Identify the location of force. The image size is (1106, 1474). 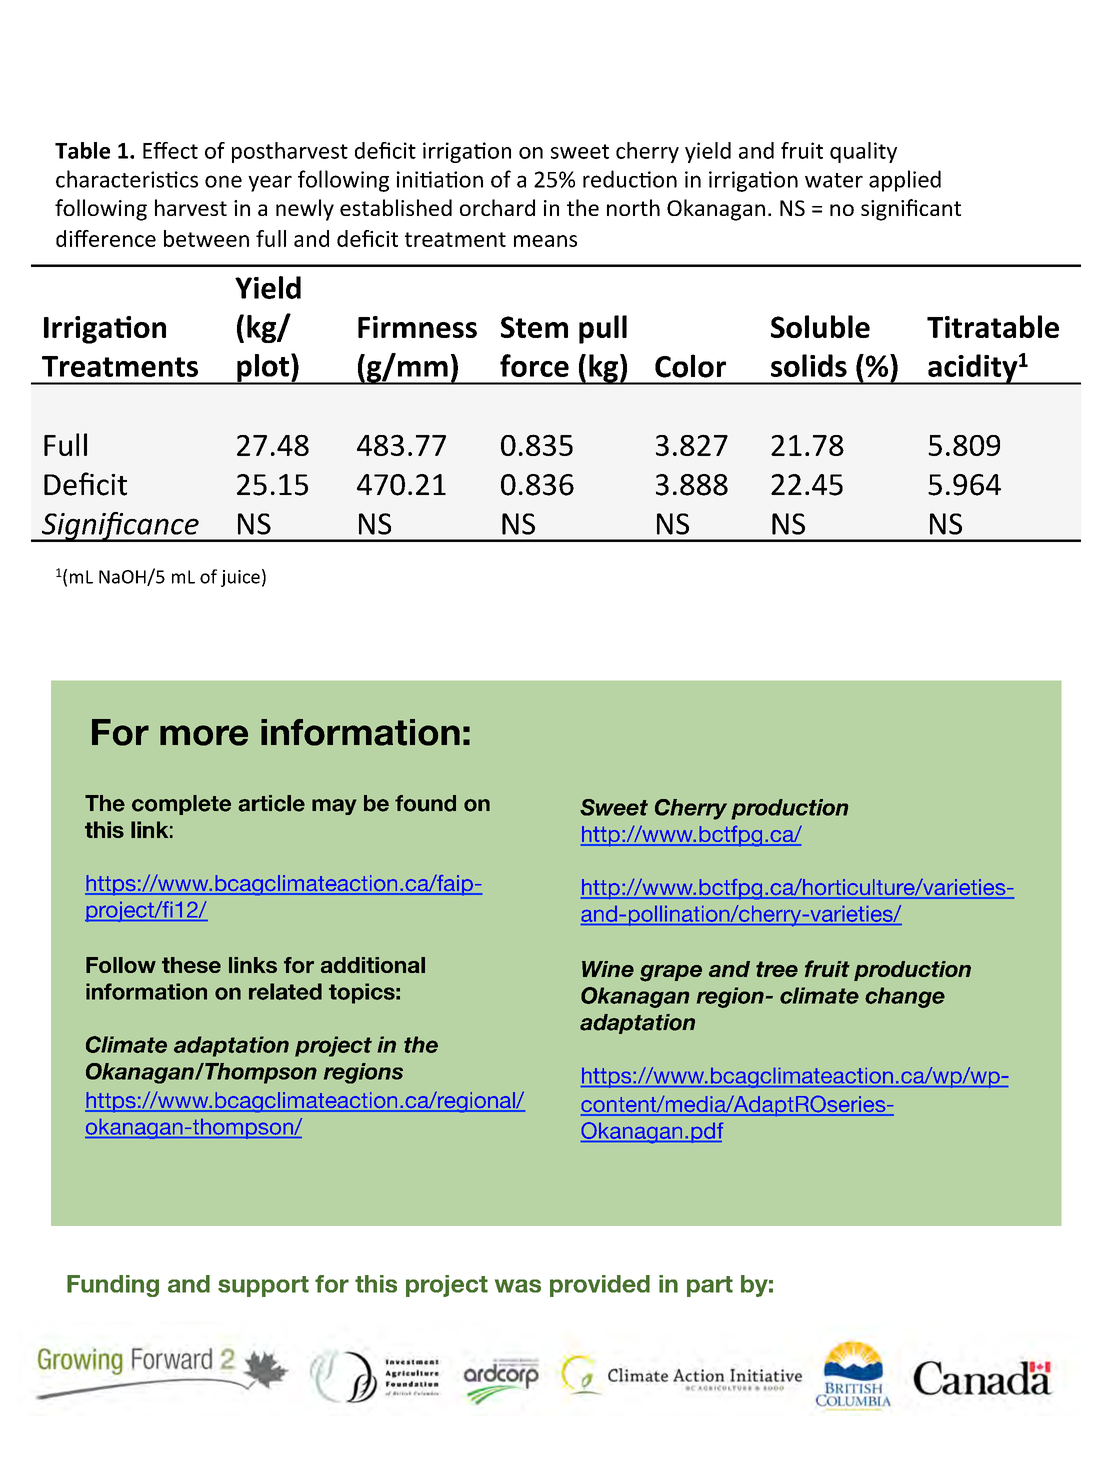
(534, 365).
